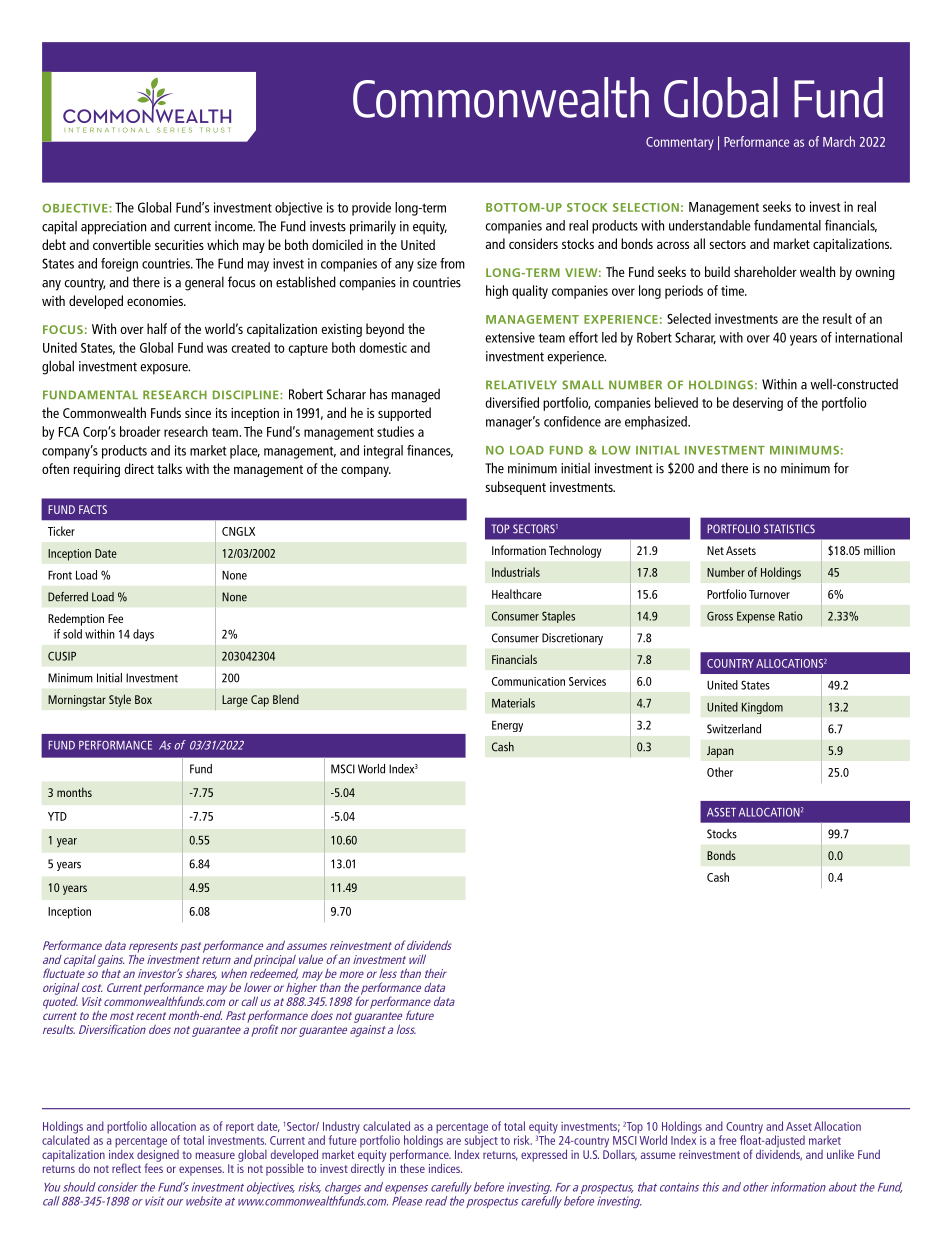 The width and height of the screenshot is (952, 1233). I want to click on STATISTICS, so click(789, 529).
